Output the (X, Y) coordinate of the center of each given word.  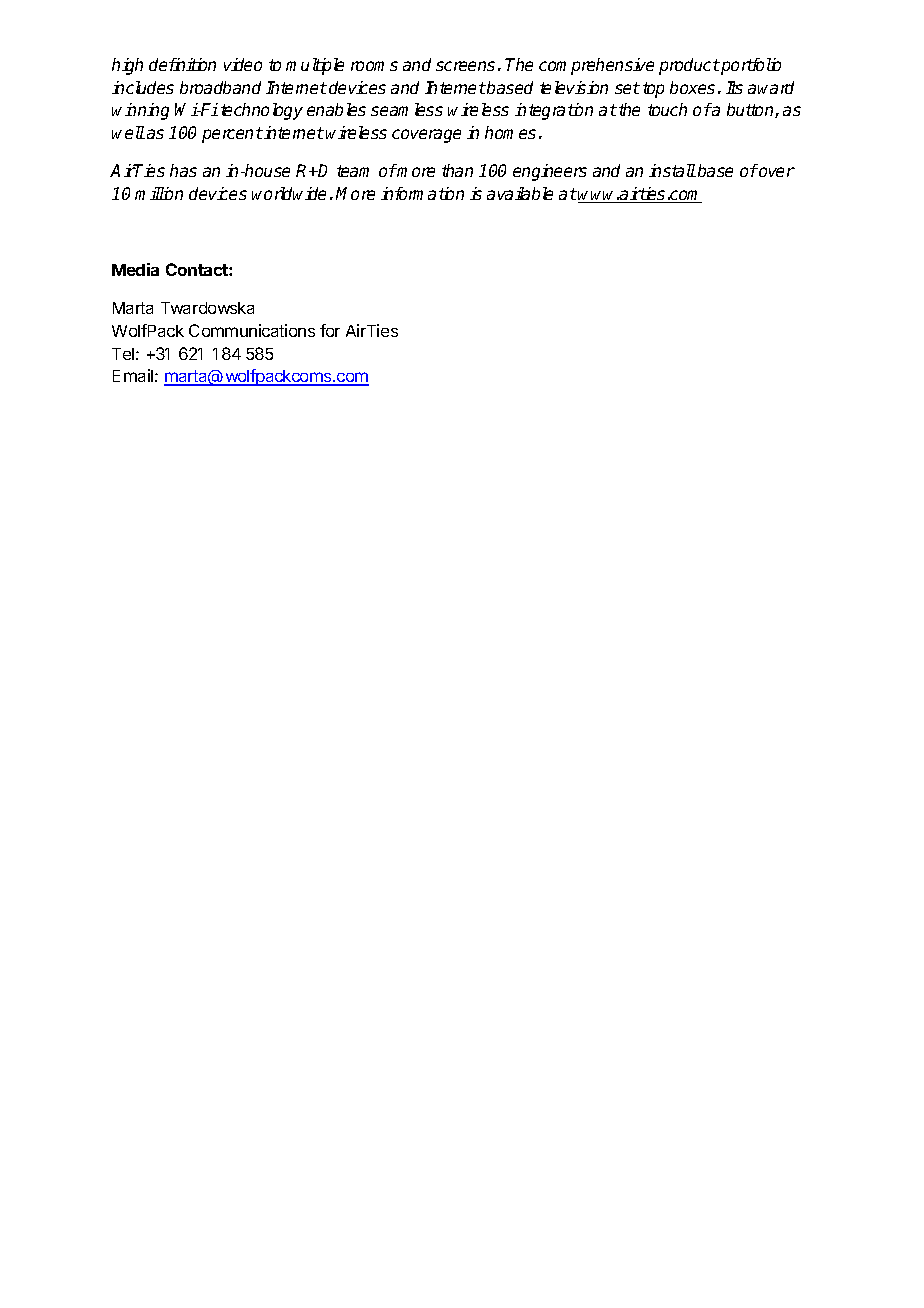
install (672, 170)
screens (465, 66)
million (159, 193)
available (520, 193)
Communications (252, 330)
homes (510, 132)
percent (232, 135)
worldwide (289, 193)
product (689, 66)
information (422, 193)
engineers (550, 172)
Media (135, 269)
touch (667, 109)
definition (182, 64)
